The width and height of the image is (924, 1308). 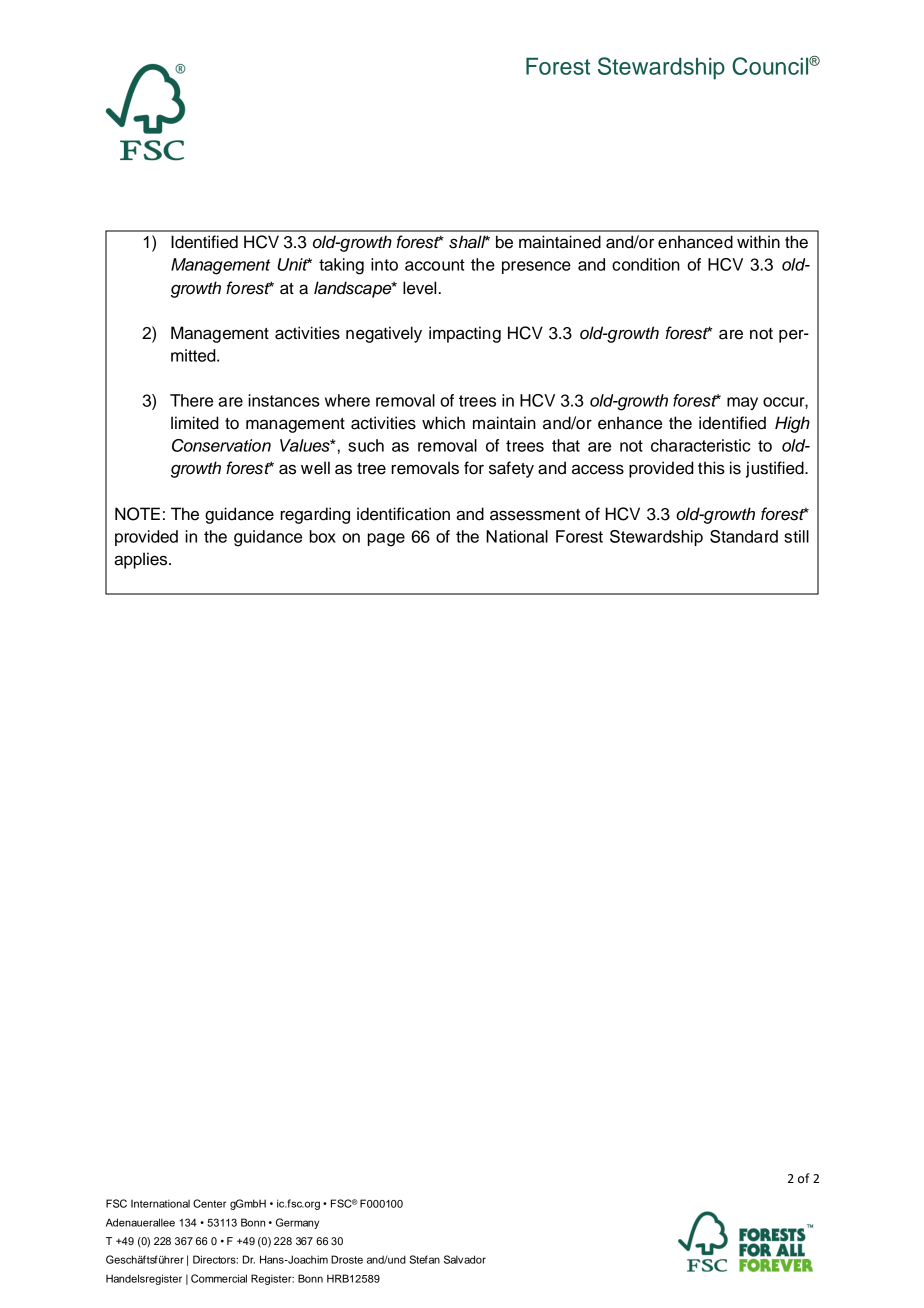 I want to click on Commercial, so click(x=219, y=1278).
